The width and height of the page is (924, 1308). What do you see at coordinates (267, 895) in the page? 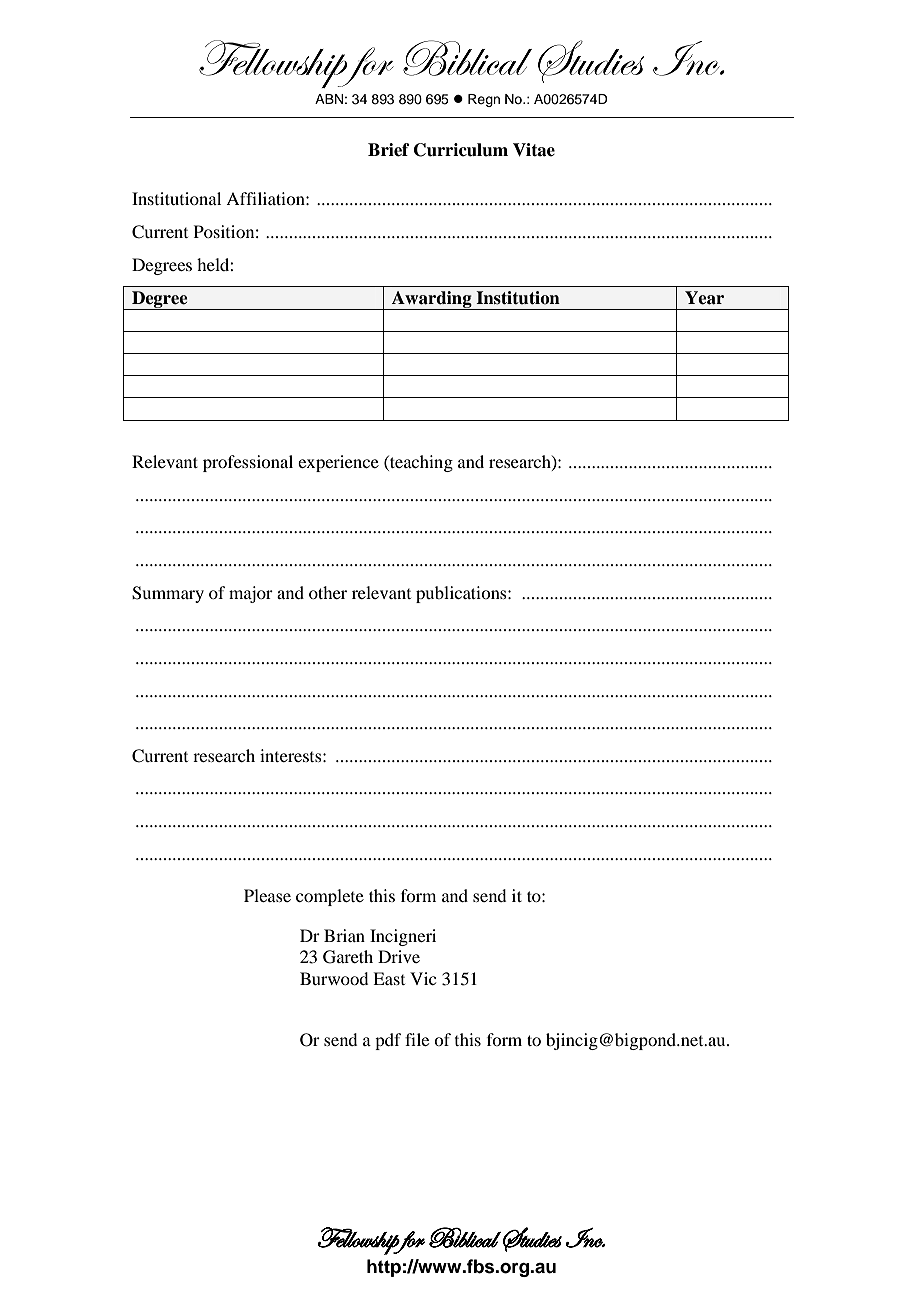
I see `Please` at bounding box center [267, 895].
